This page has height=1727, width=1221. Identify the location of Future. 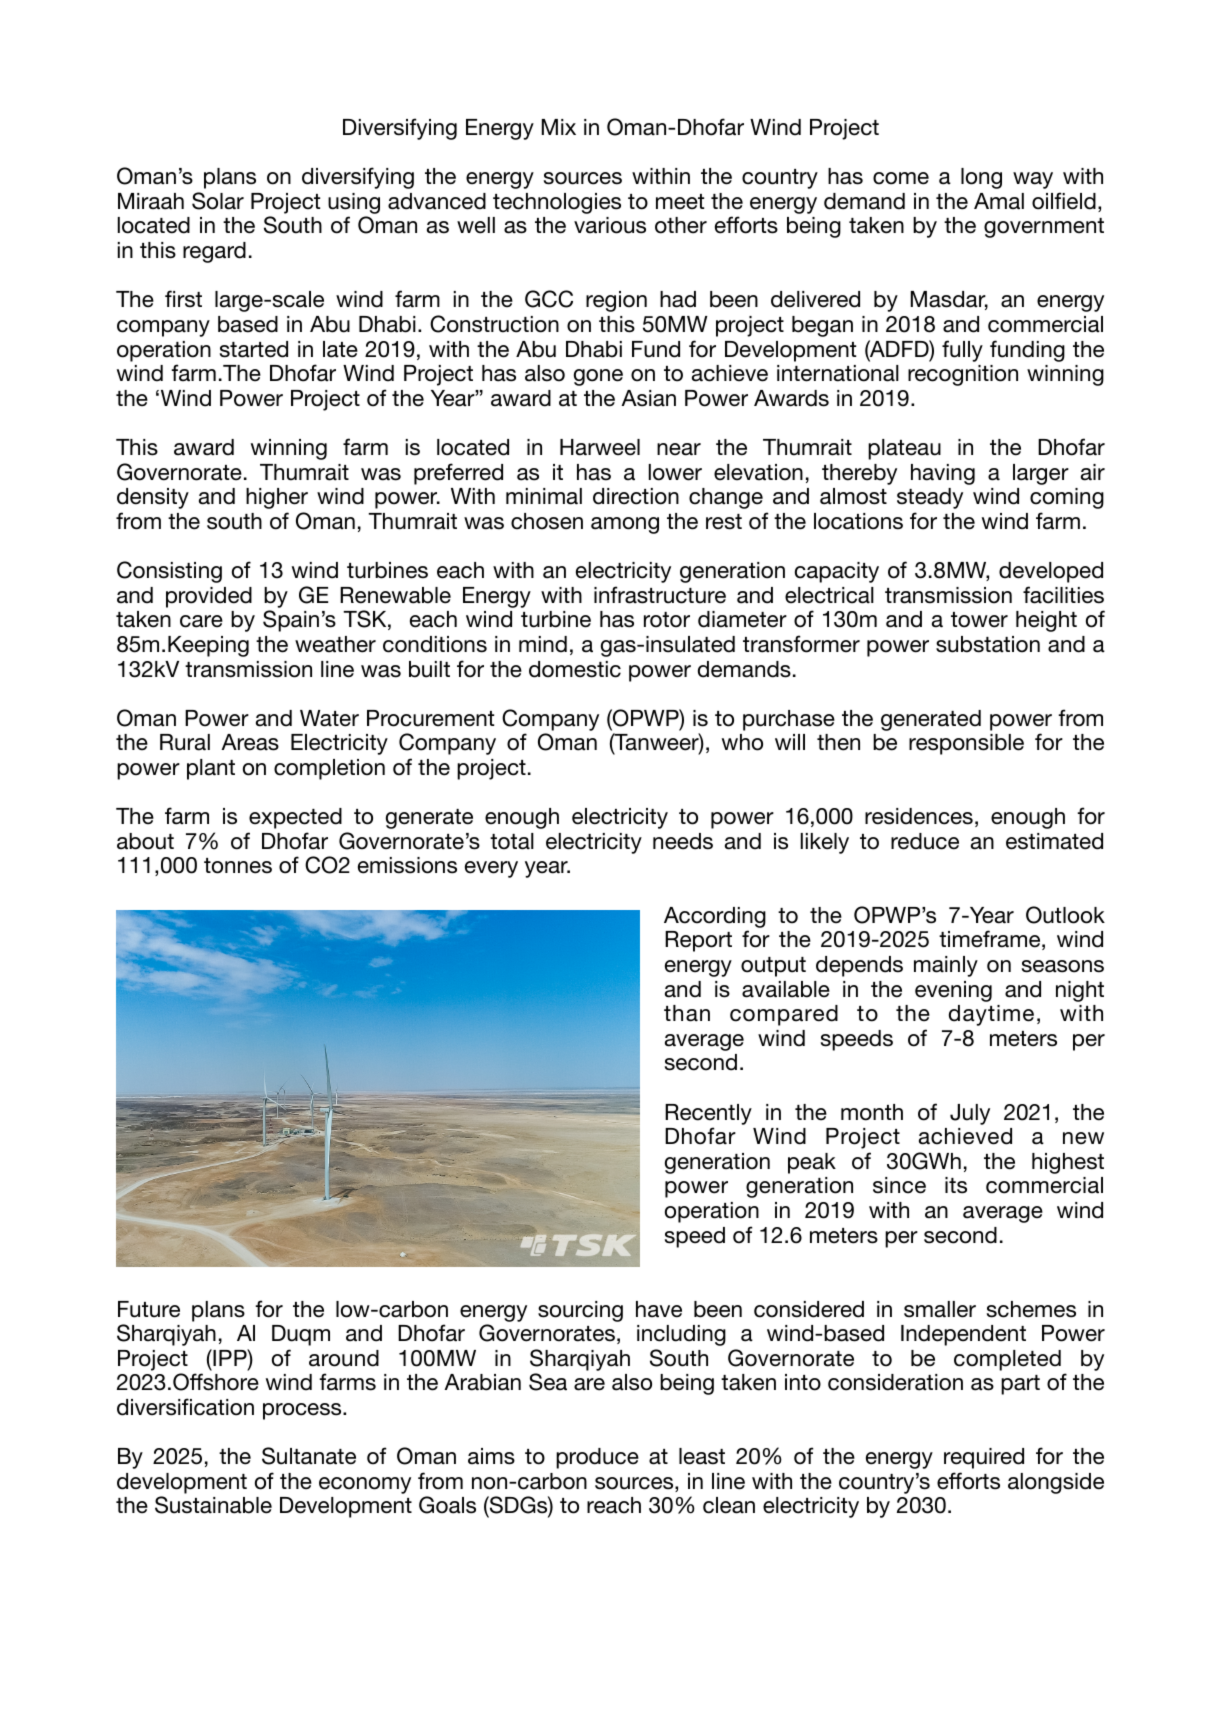
(149, 1309).
